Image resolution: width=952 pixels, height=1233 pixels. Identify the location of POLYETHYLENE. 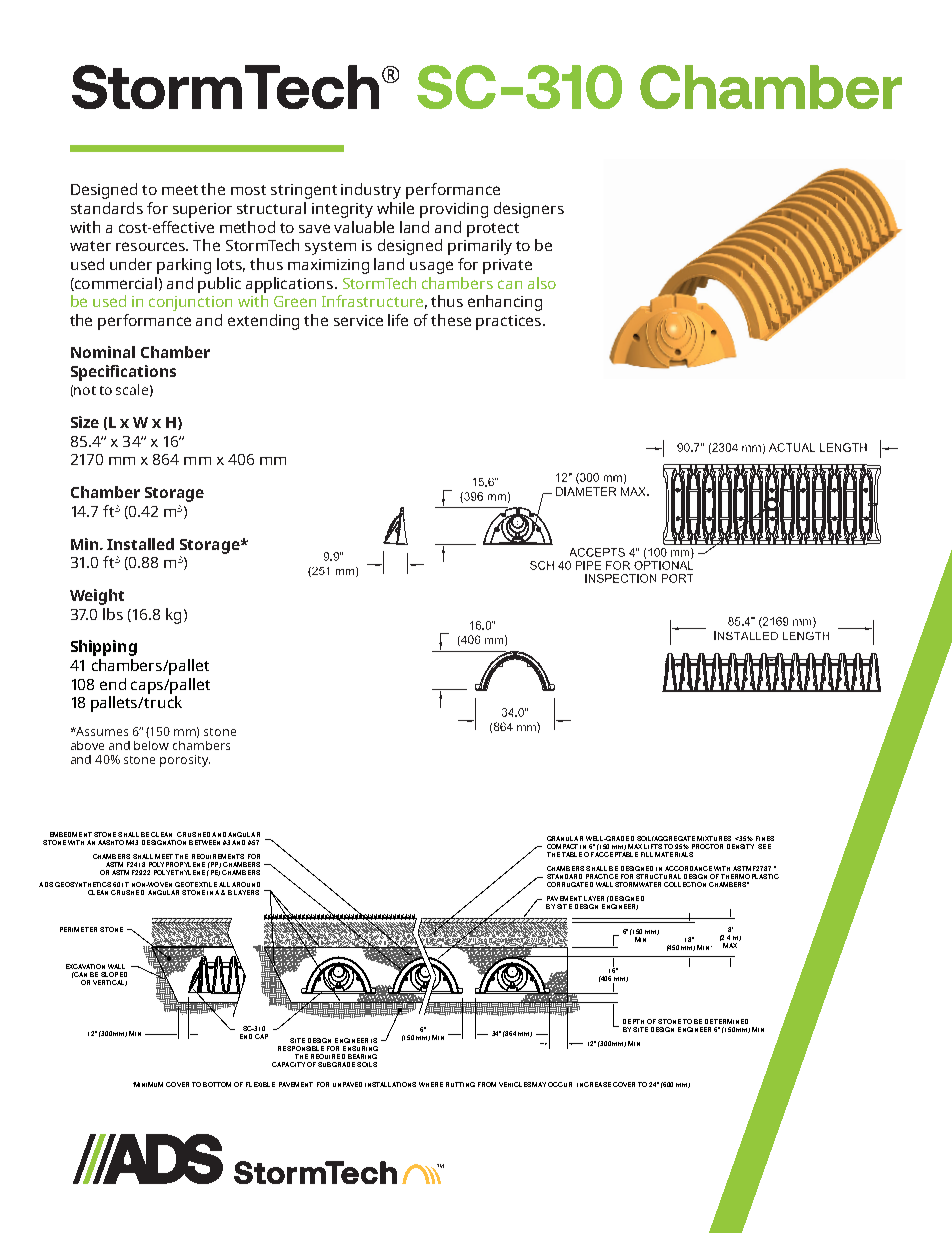
(179, 872).
